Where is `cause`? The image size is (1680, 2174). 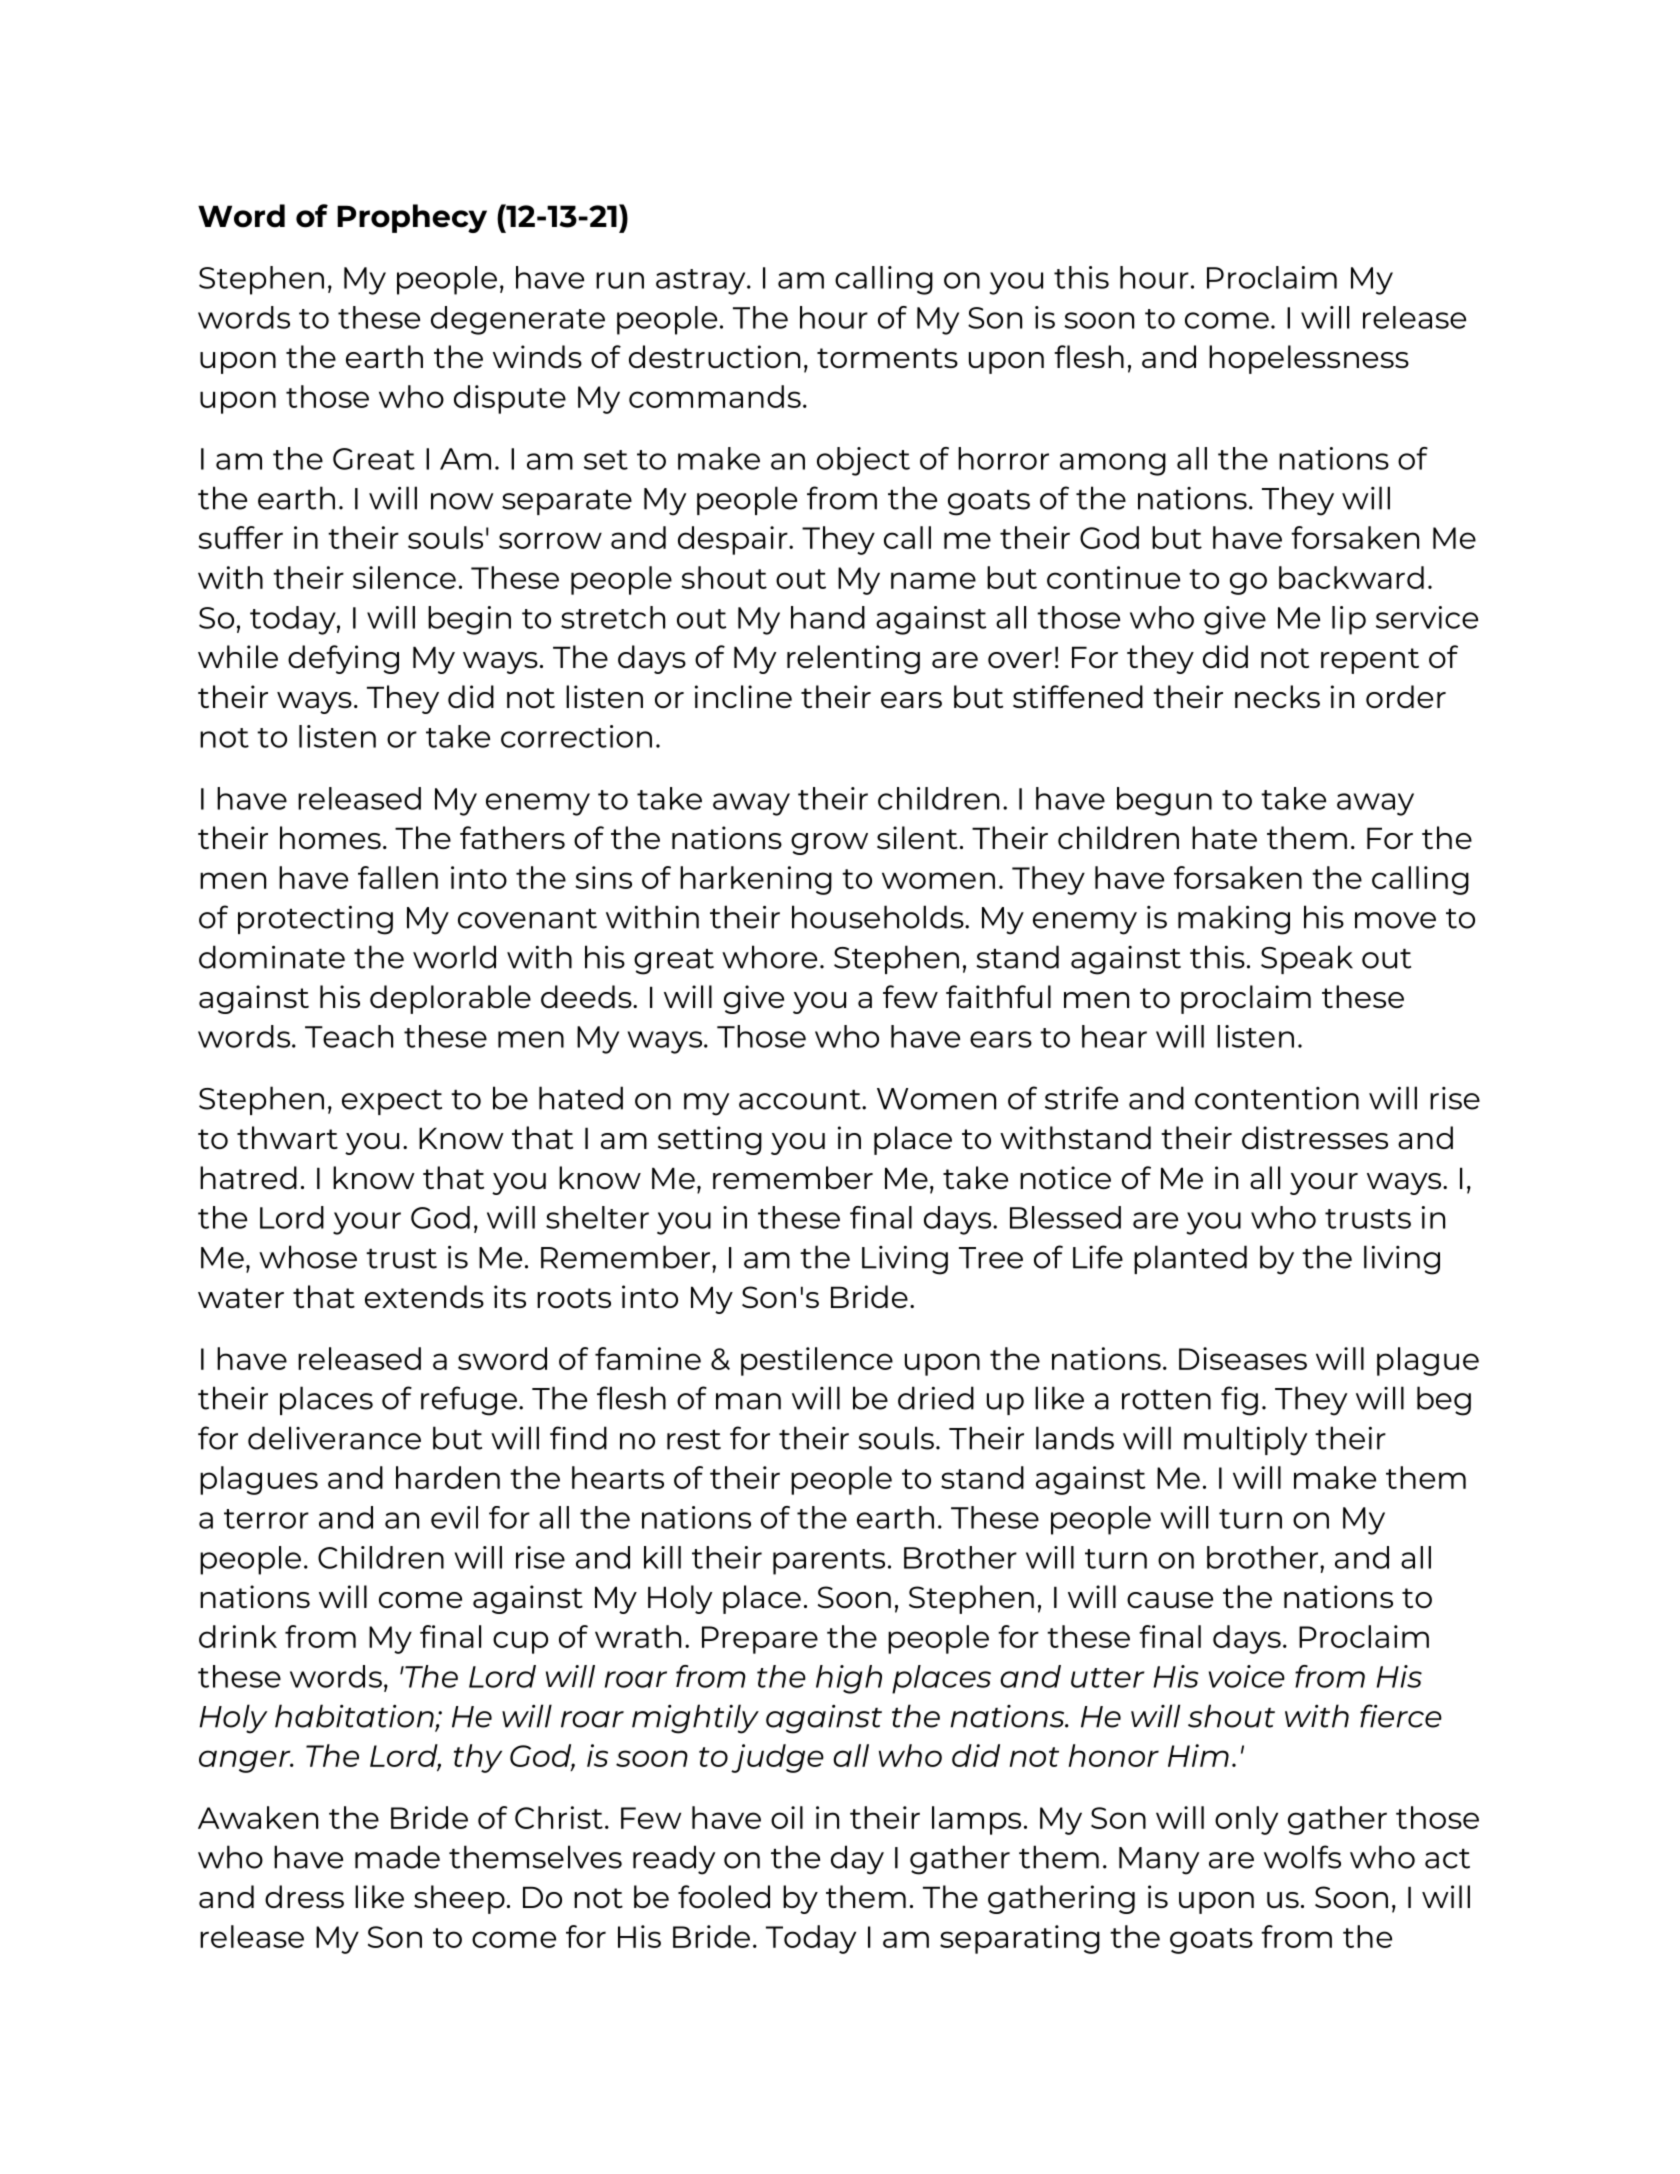 cause is located at coordinates (1170, 1600).
